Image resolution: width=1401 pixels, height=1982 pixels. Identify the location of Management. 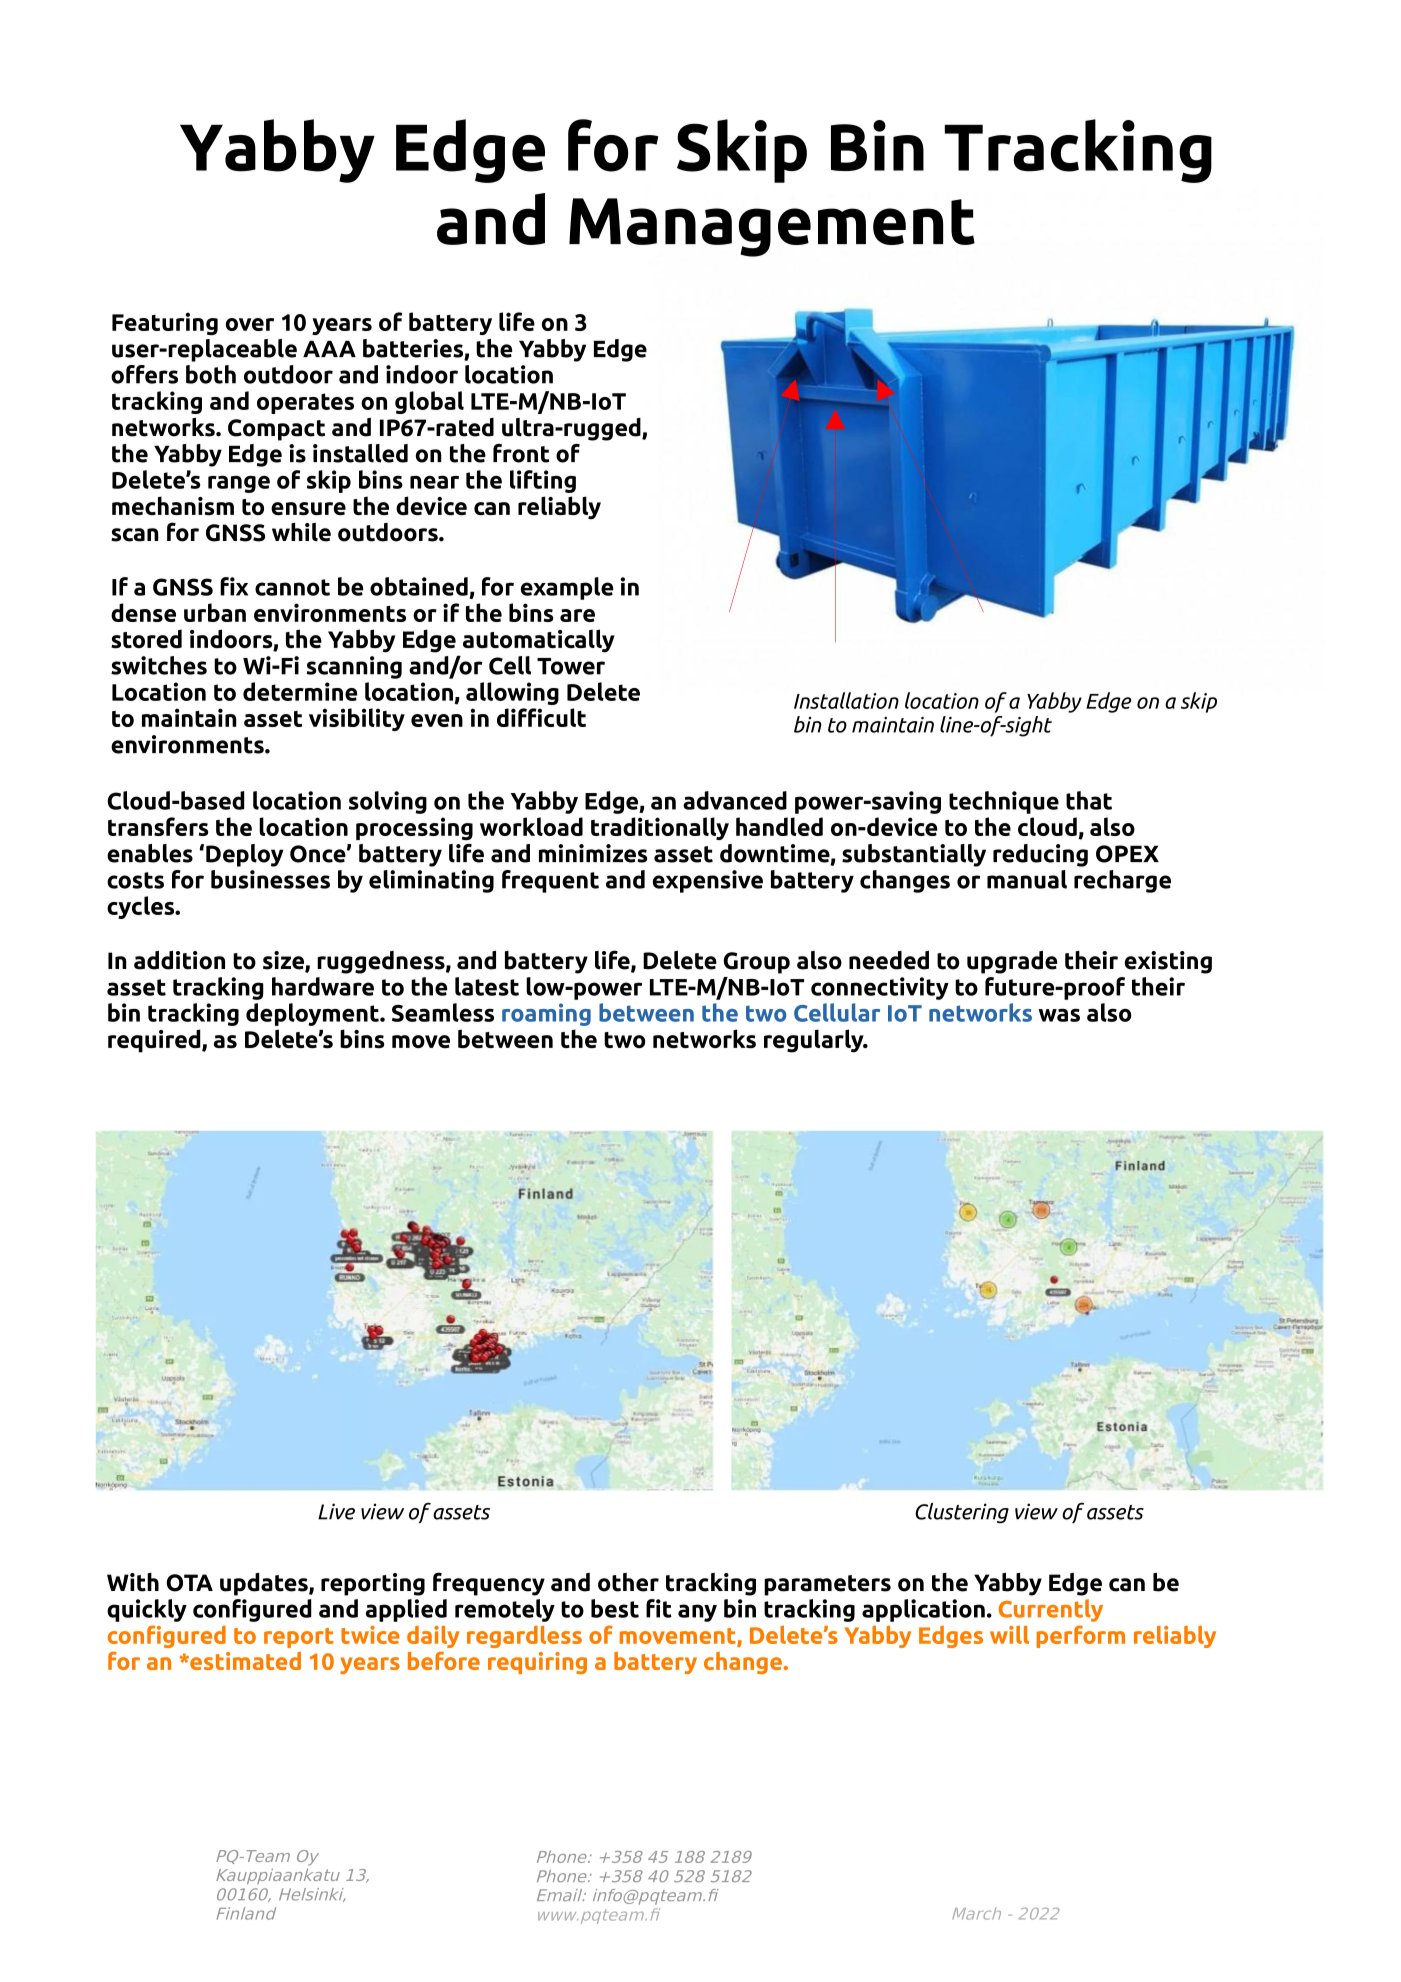
(772, 227).
